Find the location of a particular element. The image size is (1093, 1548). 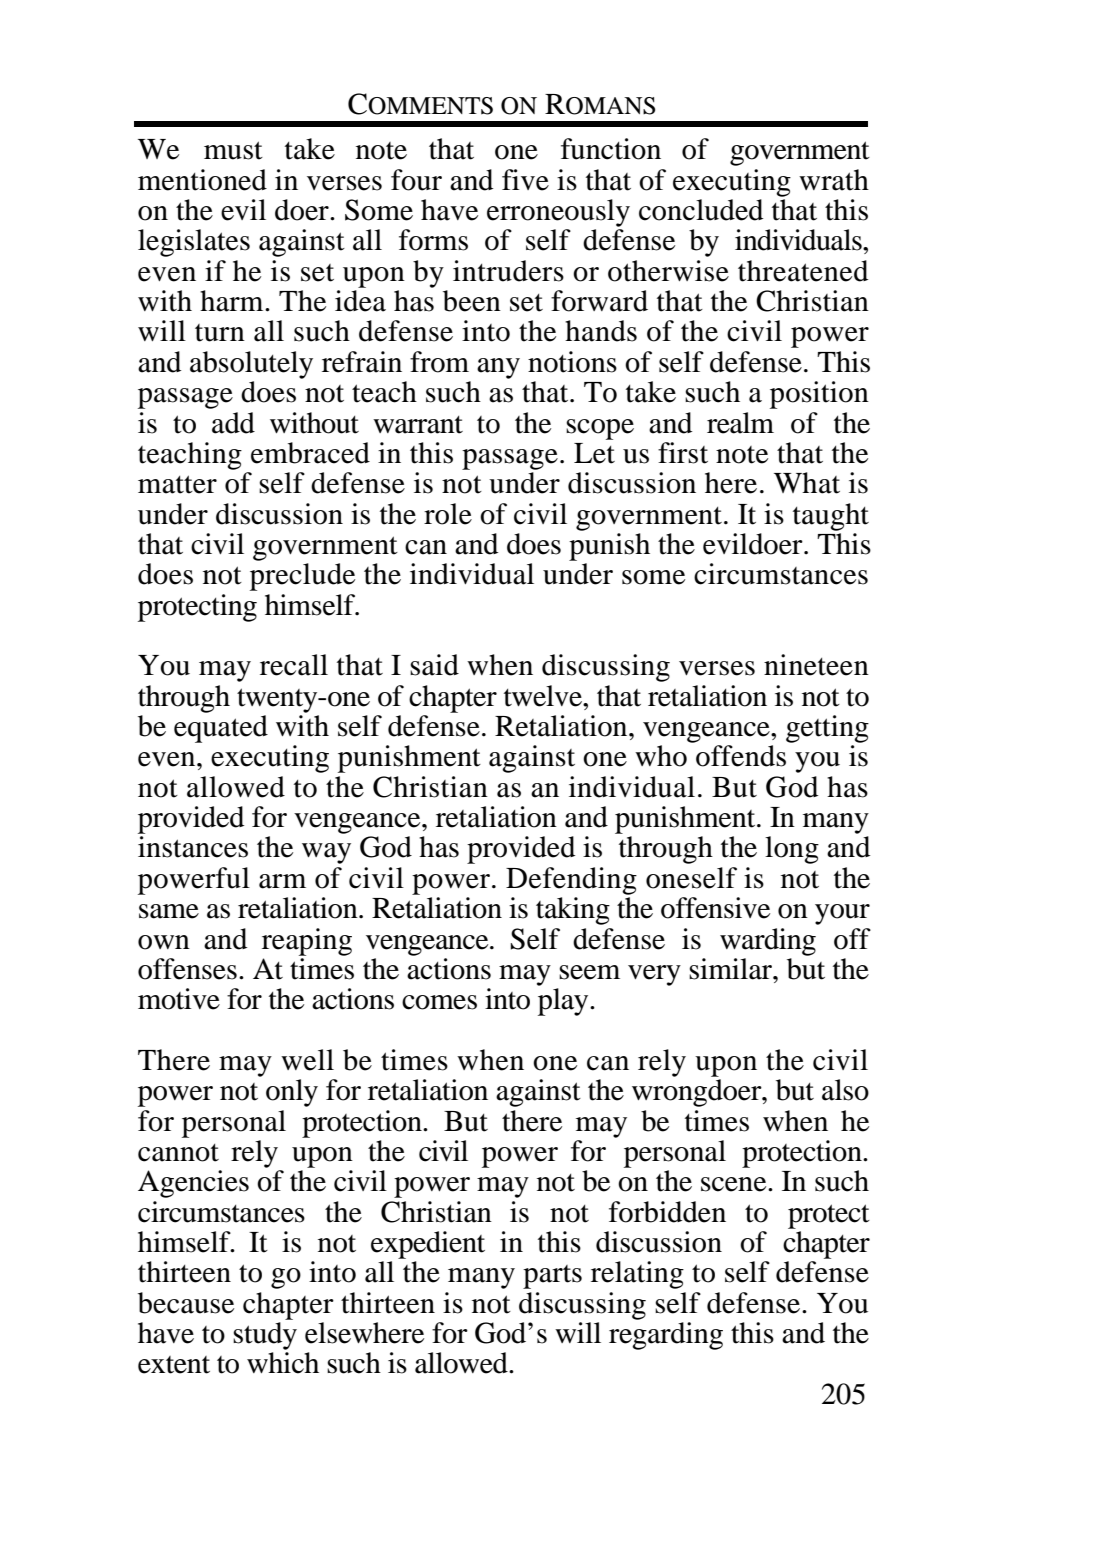

equated is located at coordinates (221, 729).
